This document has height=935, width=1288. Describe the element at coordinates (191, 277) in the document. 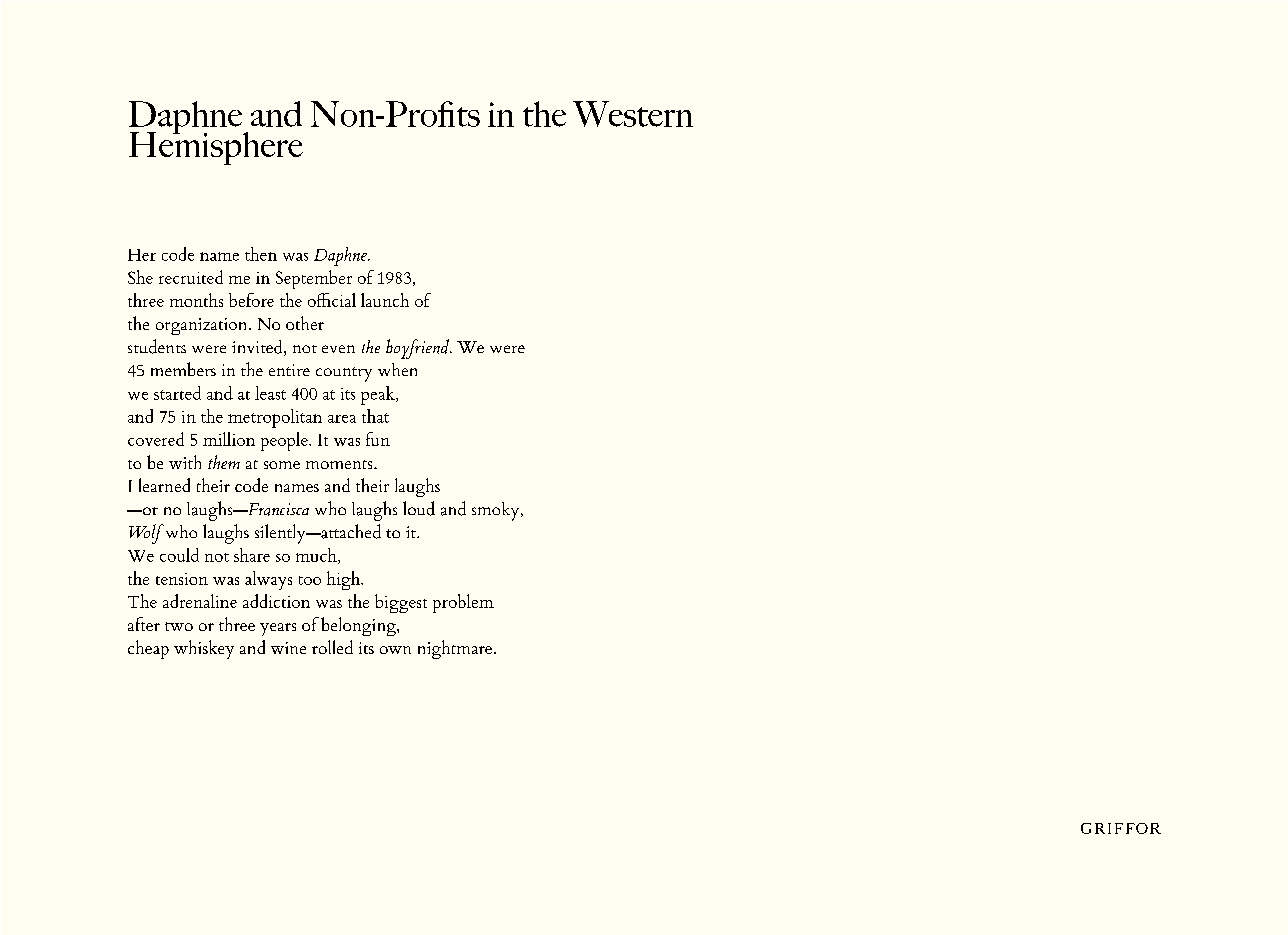

I see `recruited` at that location.
